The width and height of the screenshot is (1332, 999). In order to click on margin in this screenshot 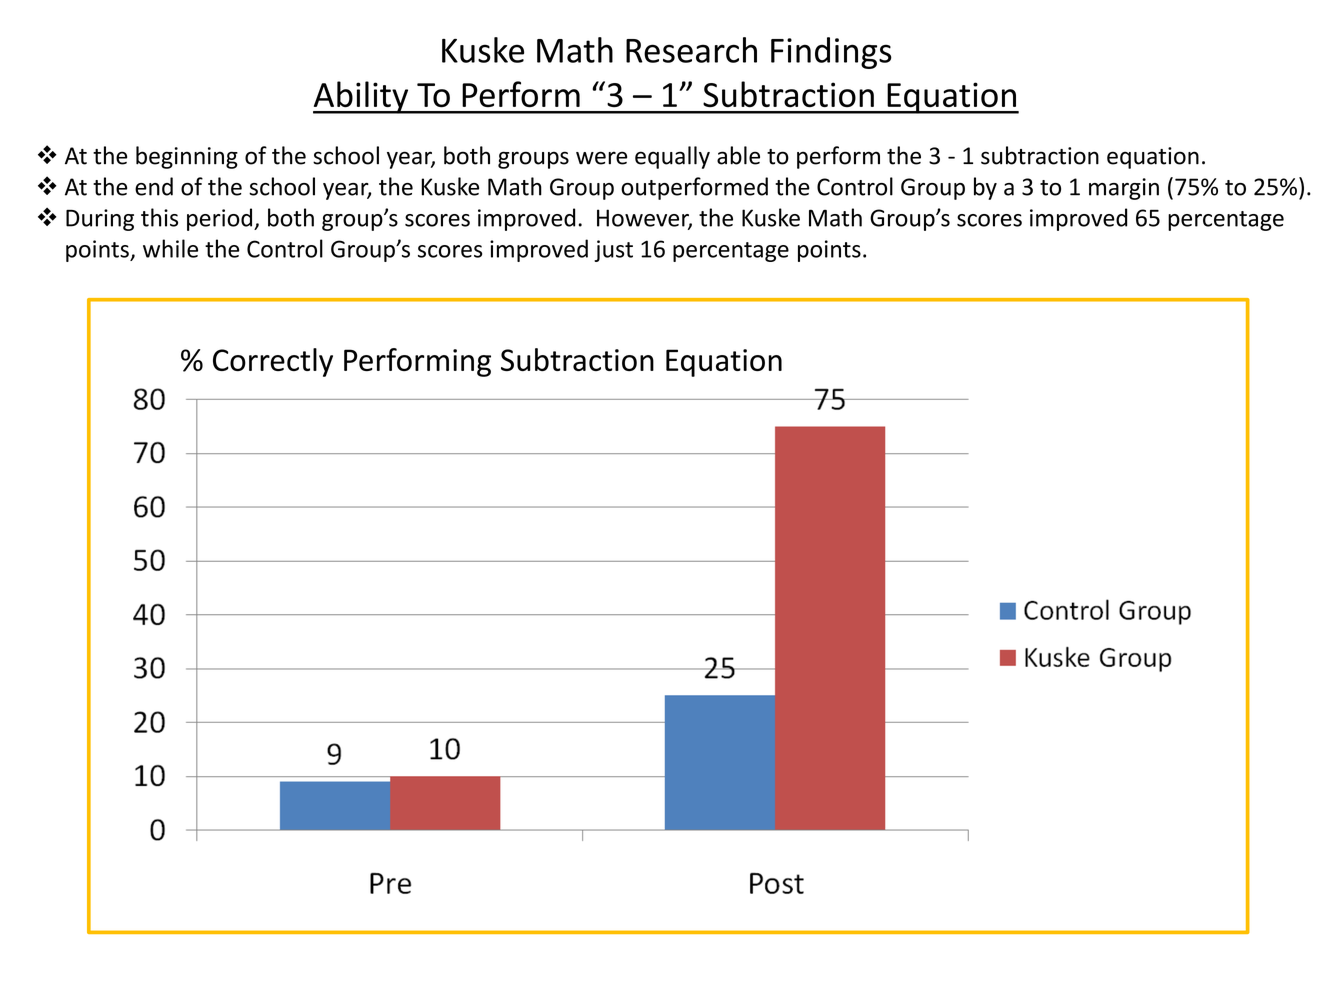, I will do `click(1124, 189)`.
